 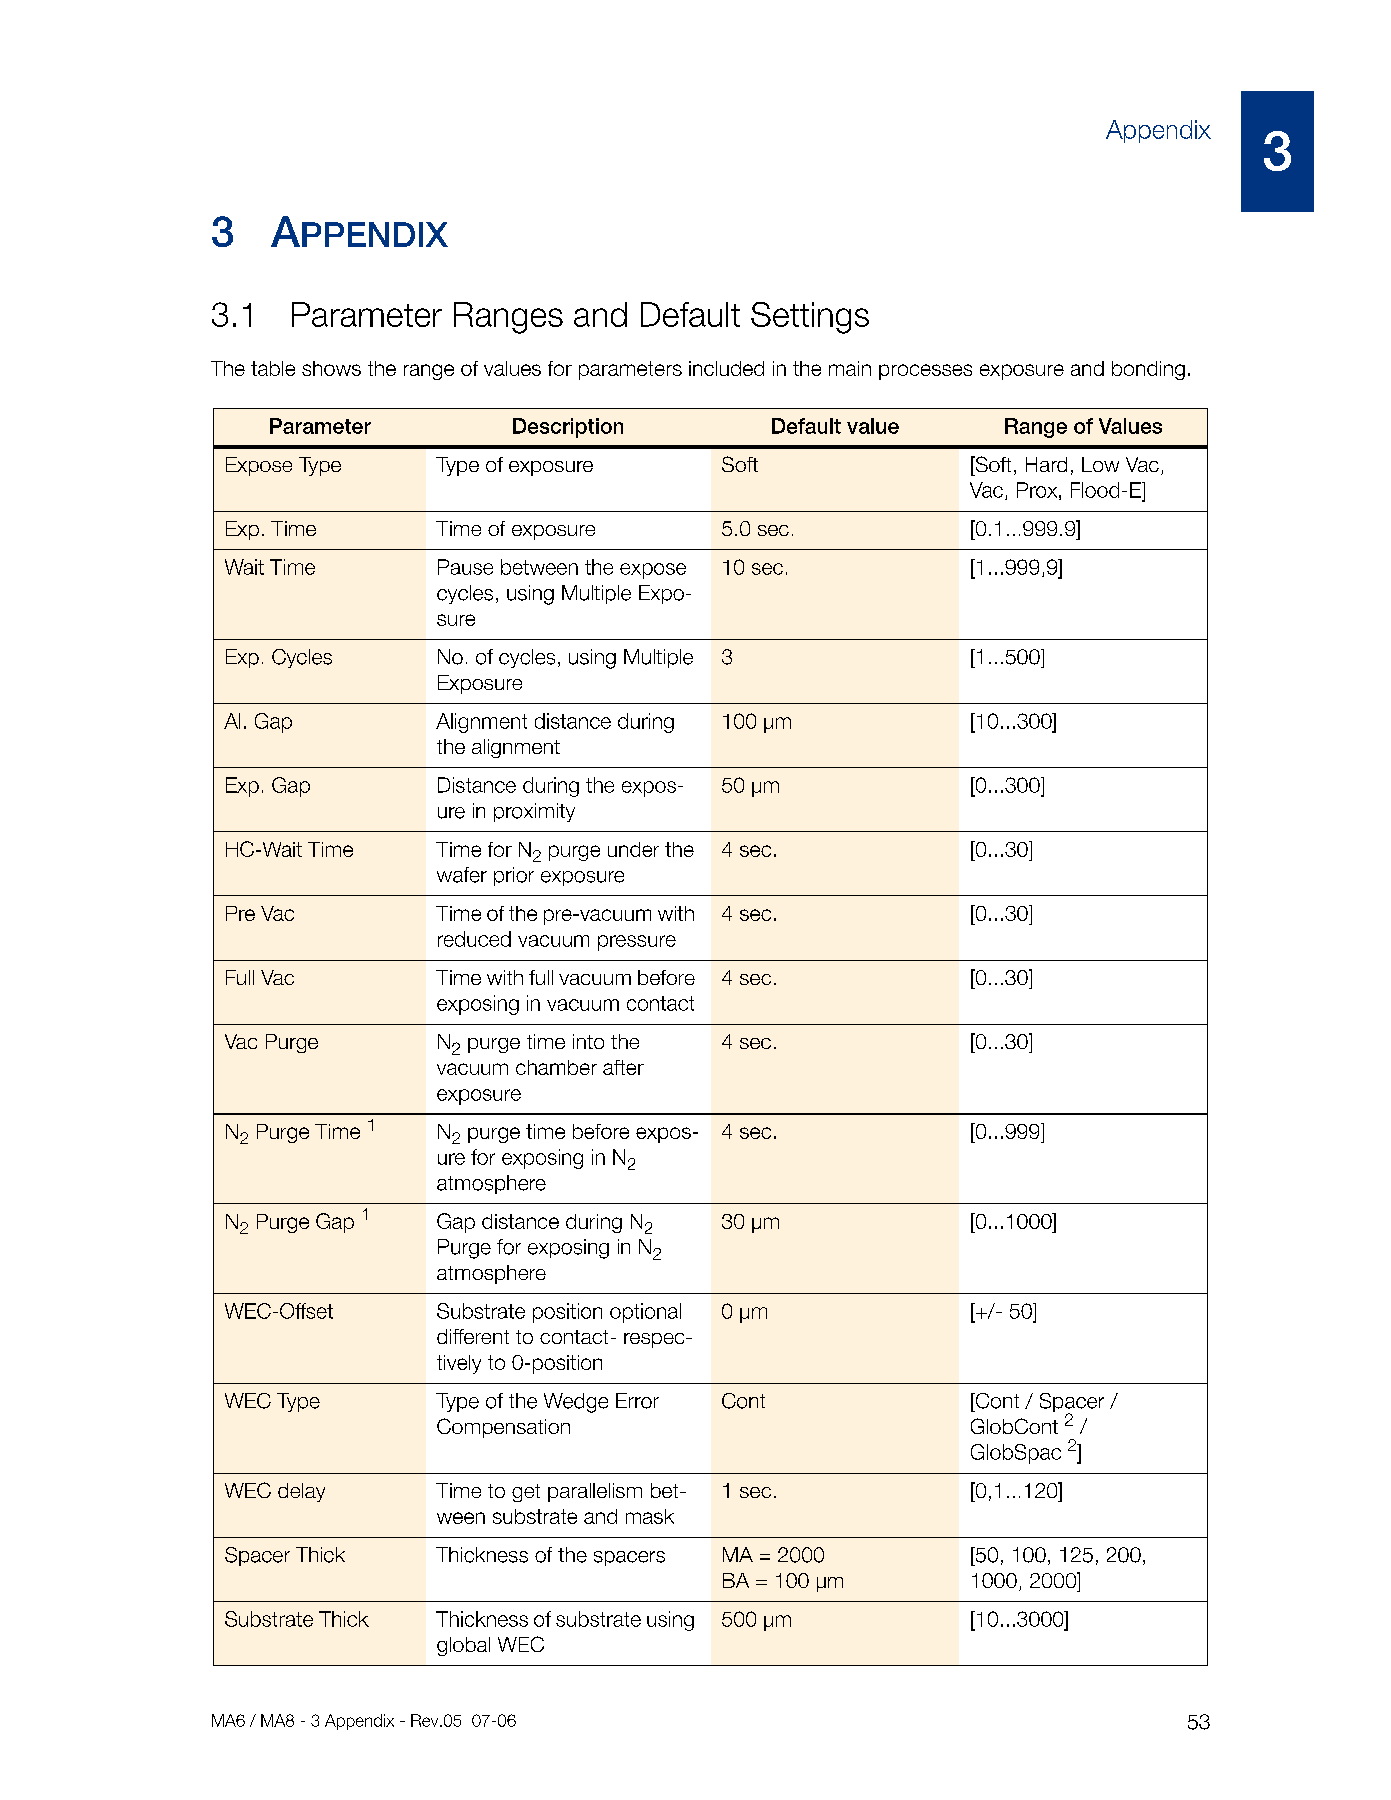 What do you see at coordinates (473, 1336) in the screenshot?
I see `different` at bounding box center [473, 1336].
